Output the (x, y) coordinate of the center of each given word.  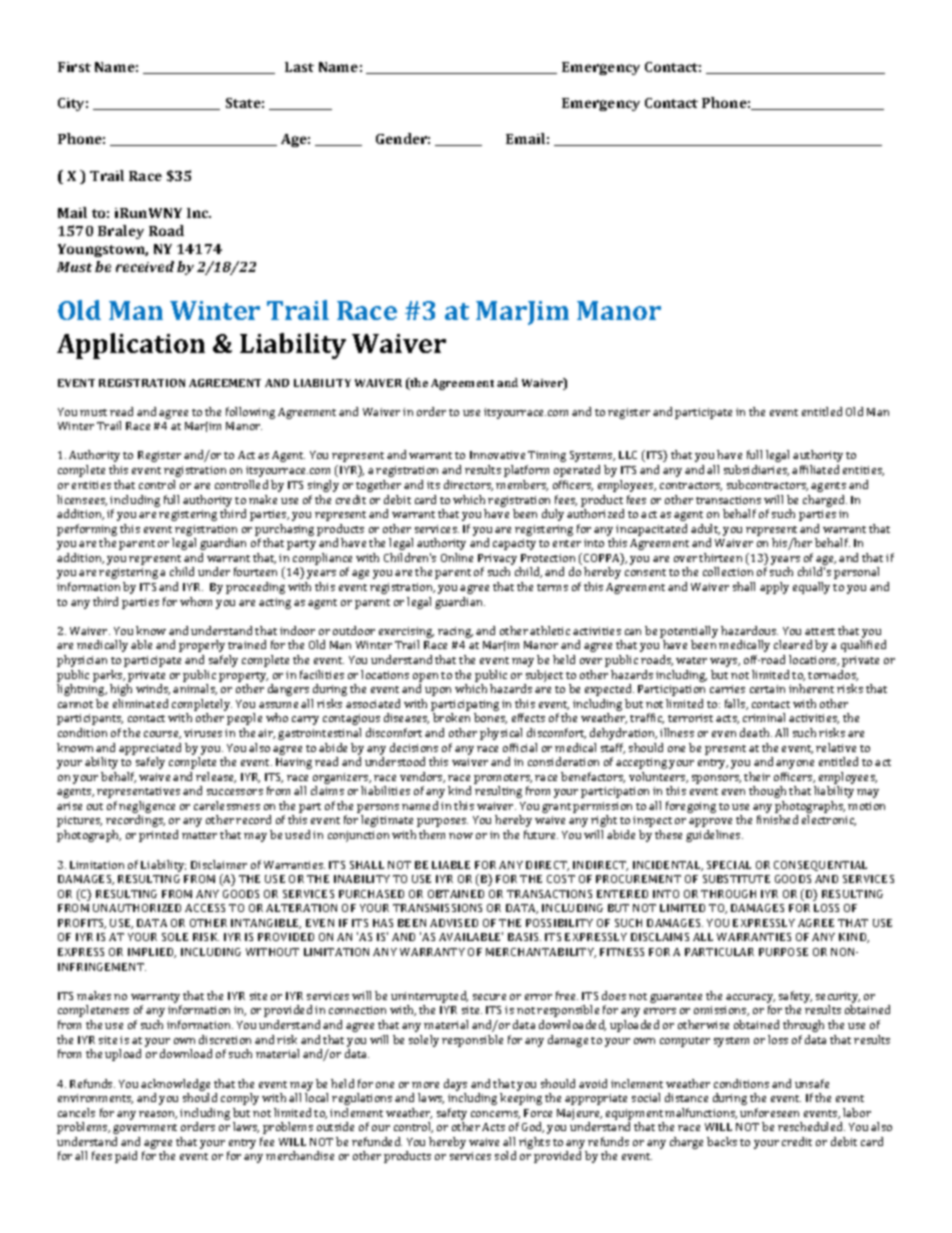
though (767, 792)
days (455, 1085)
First (74, 67)
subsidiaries (756, 470)
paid (126, 1157)
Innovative (497, 455)
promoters (503, 779)
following (250, 413)
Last (299, 67)
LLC (628, 455)
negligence (147, 808)
